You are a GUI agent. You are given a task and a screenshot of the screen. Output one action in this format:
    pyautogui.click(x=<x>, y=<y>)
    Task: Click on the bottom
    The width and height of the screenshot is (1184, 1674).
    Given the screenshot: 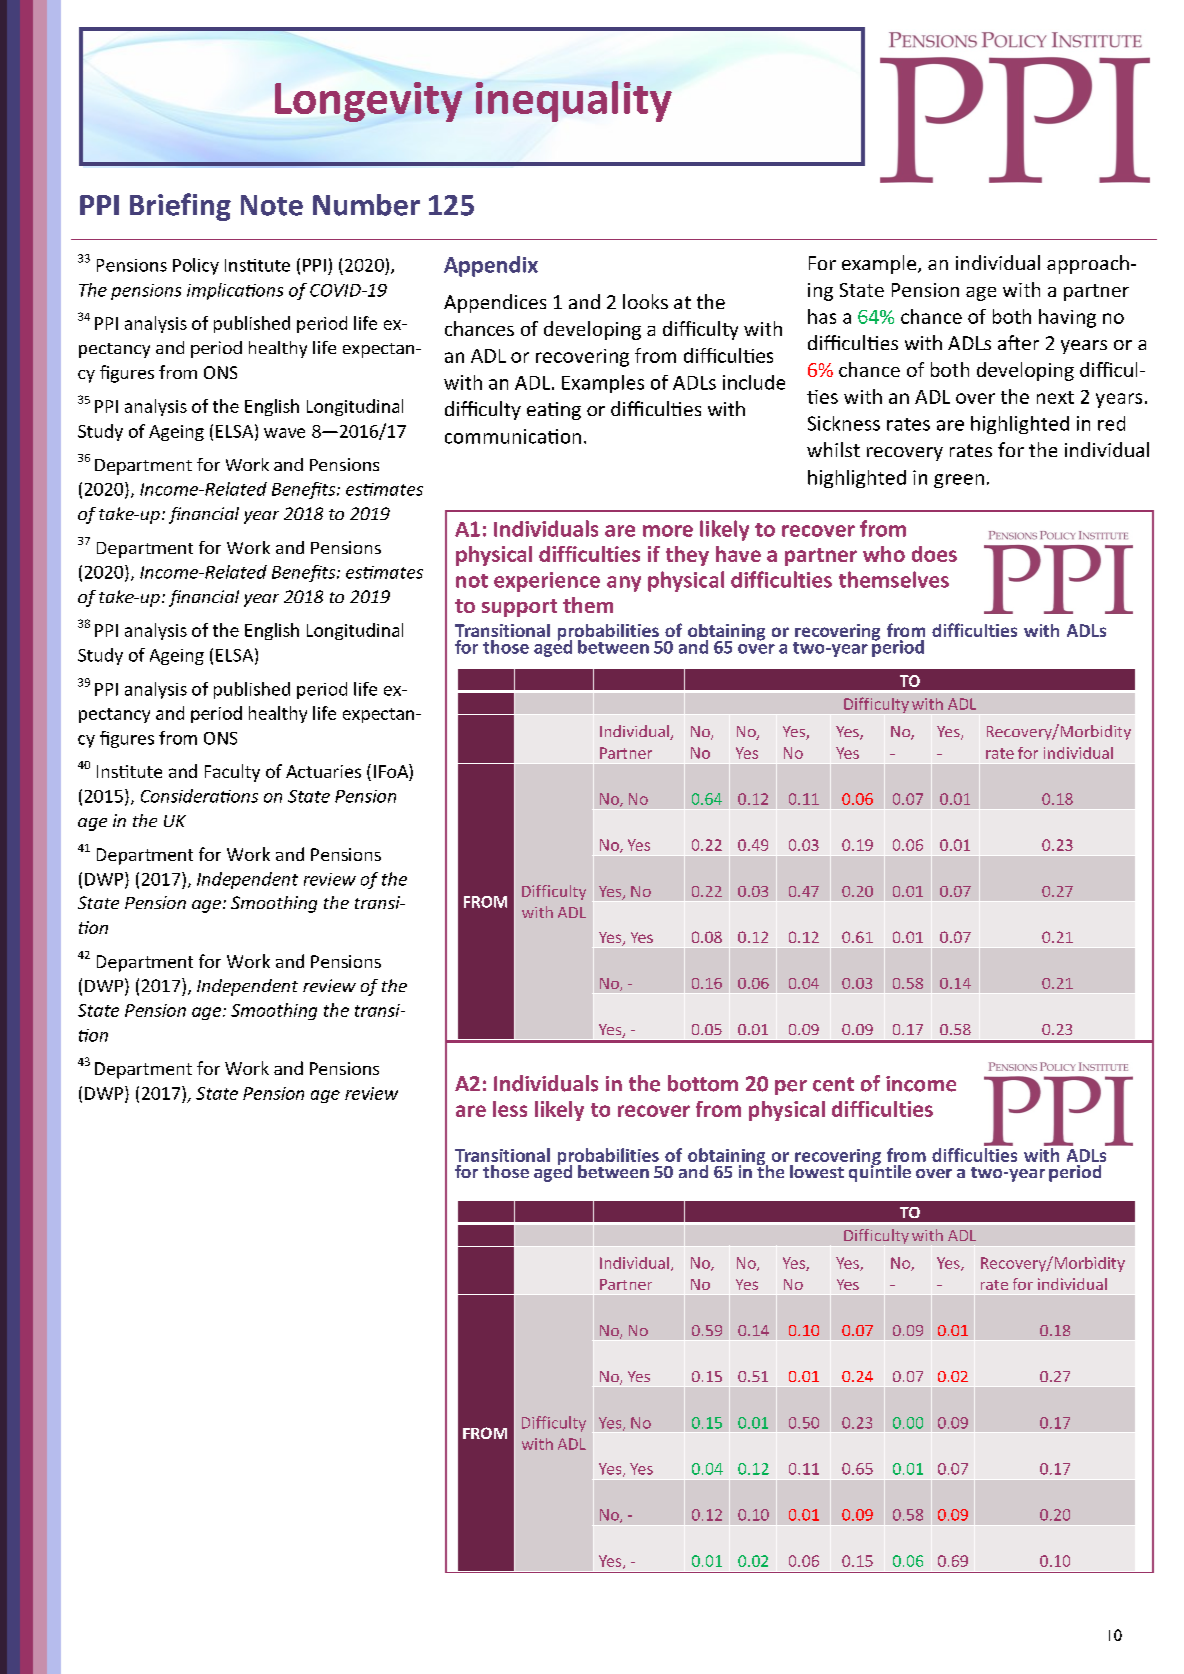 What is the action you would take?
    pyautogui.click(x=703, y=1083)
